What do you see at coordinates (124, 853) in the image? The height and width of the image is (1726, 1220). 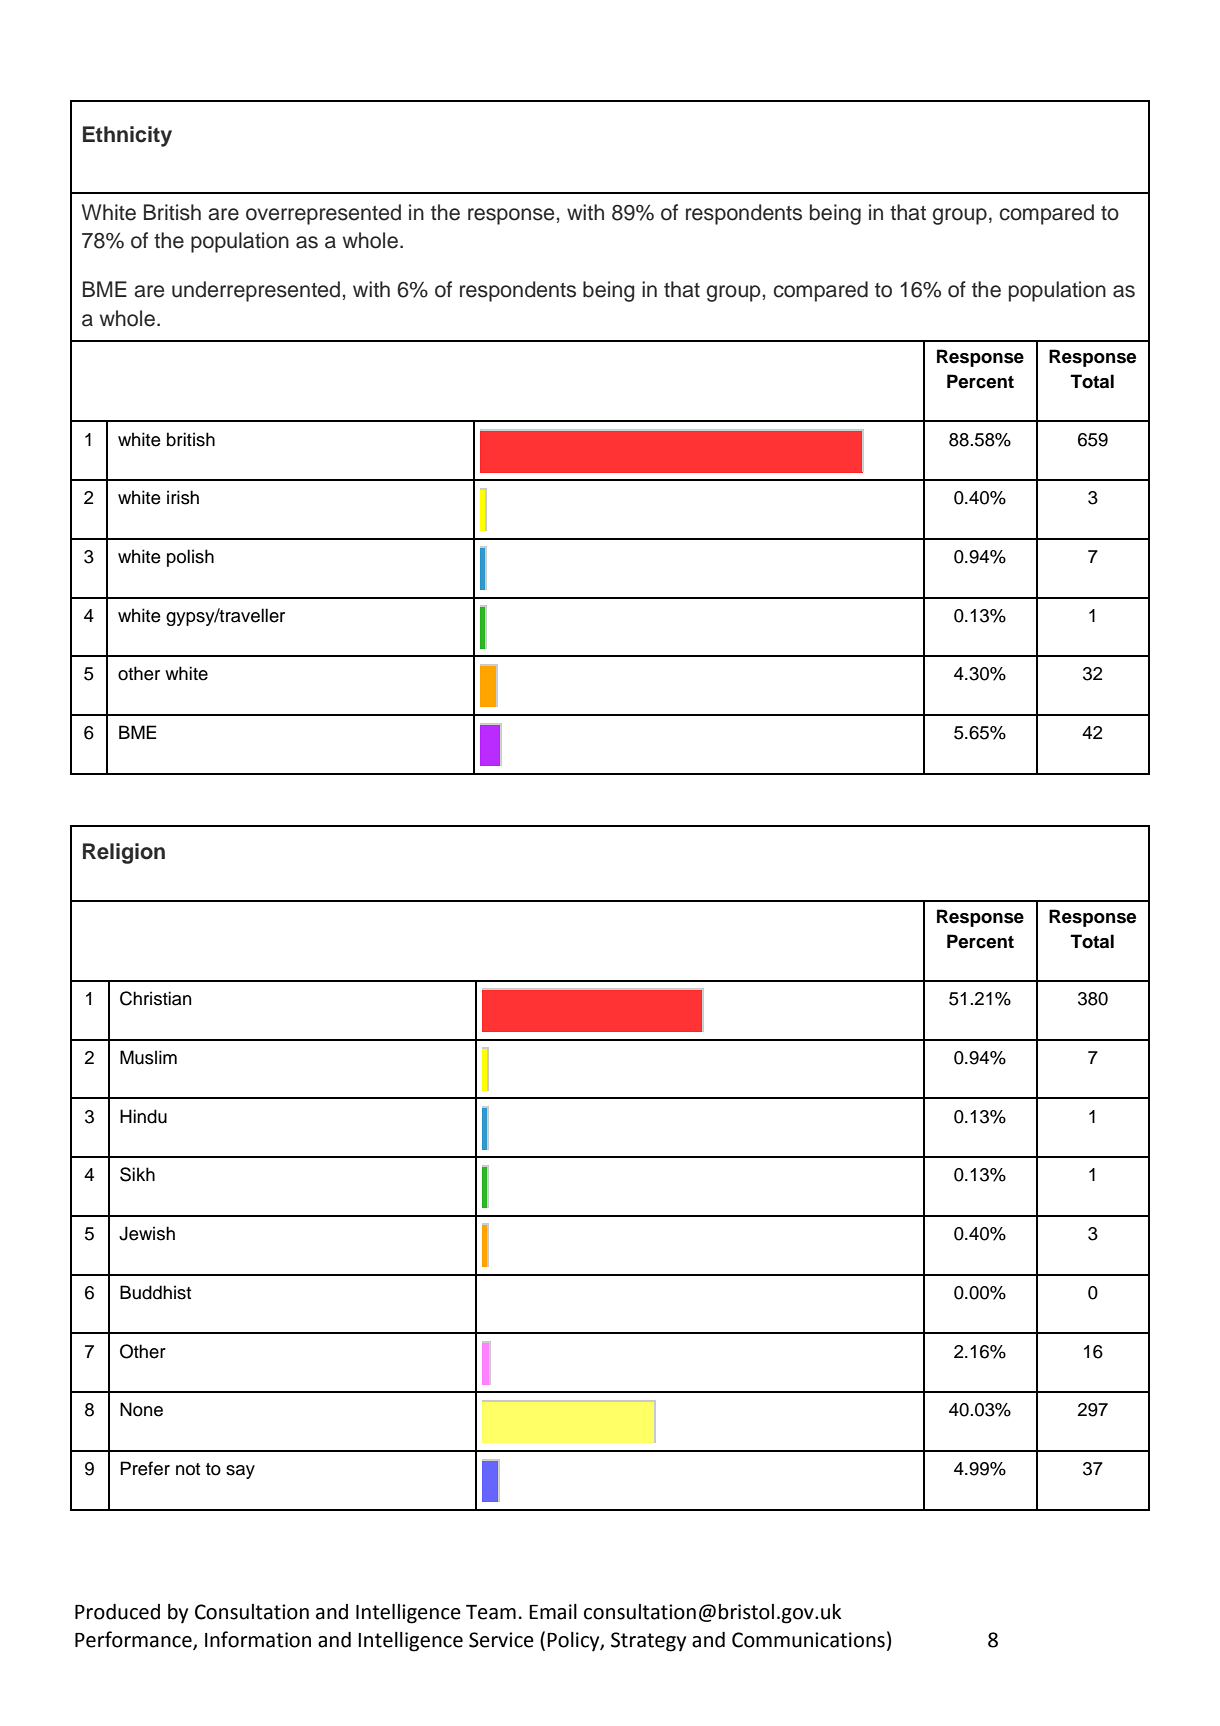 I see `Religion` at bounding box center [124, 853].
